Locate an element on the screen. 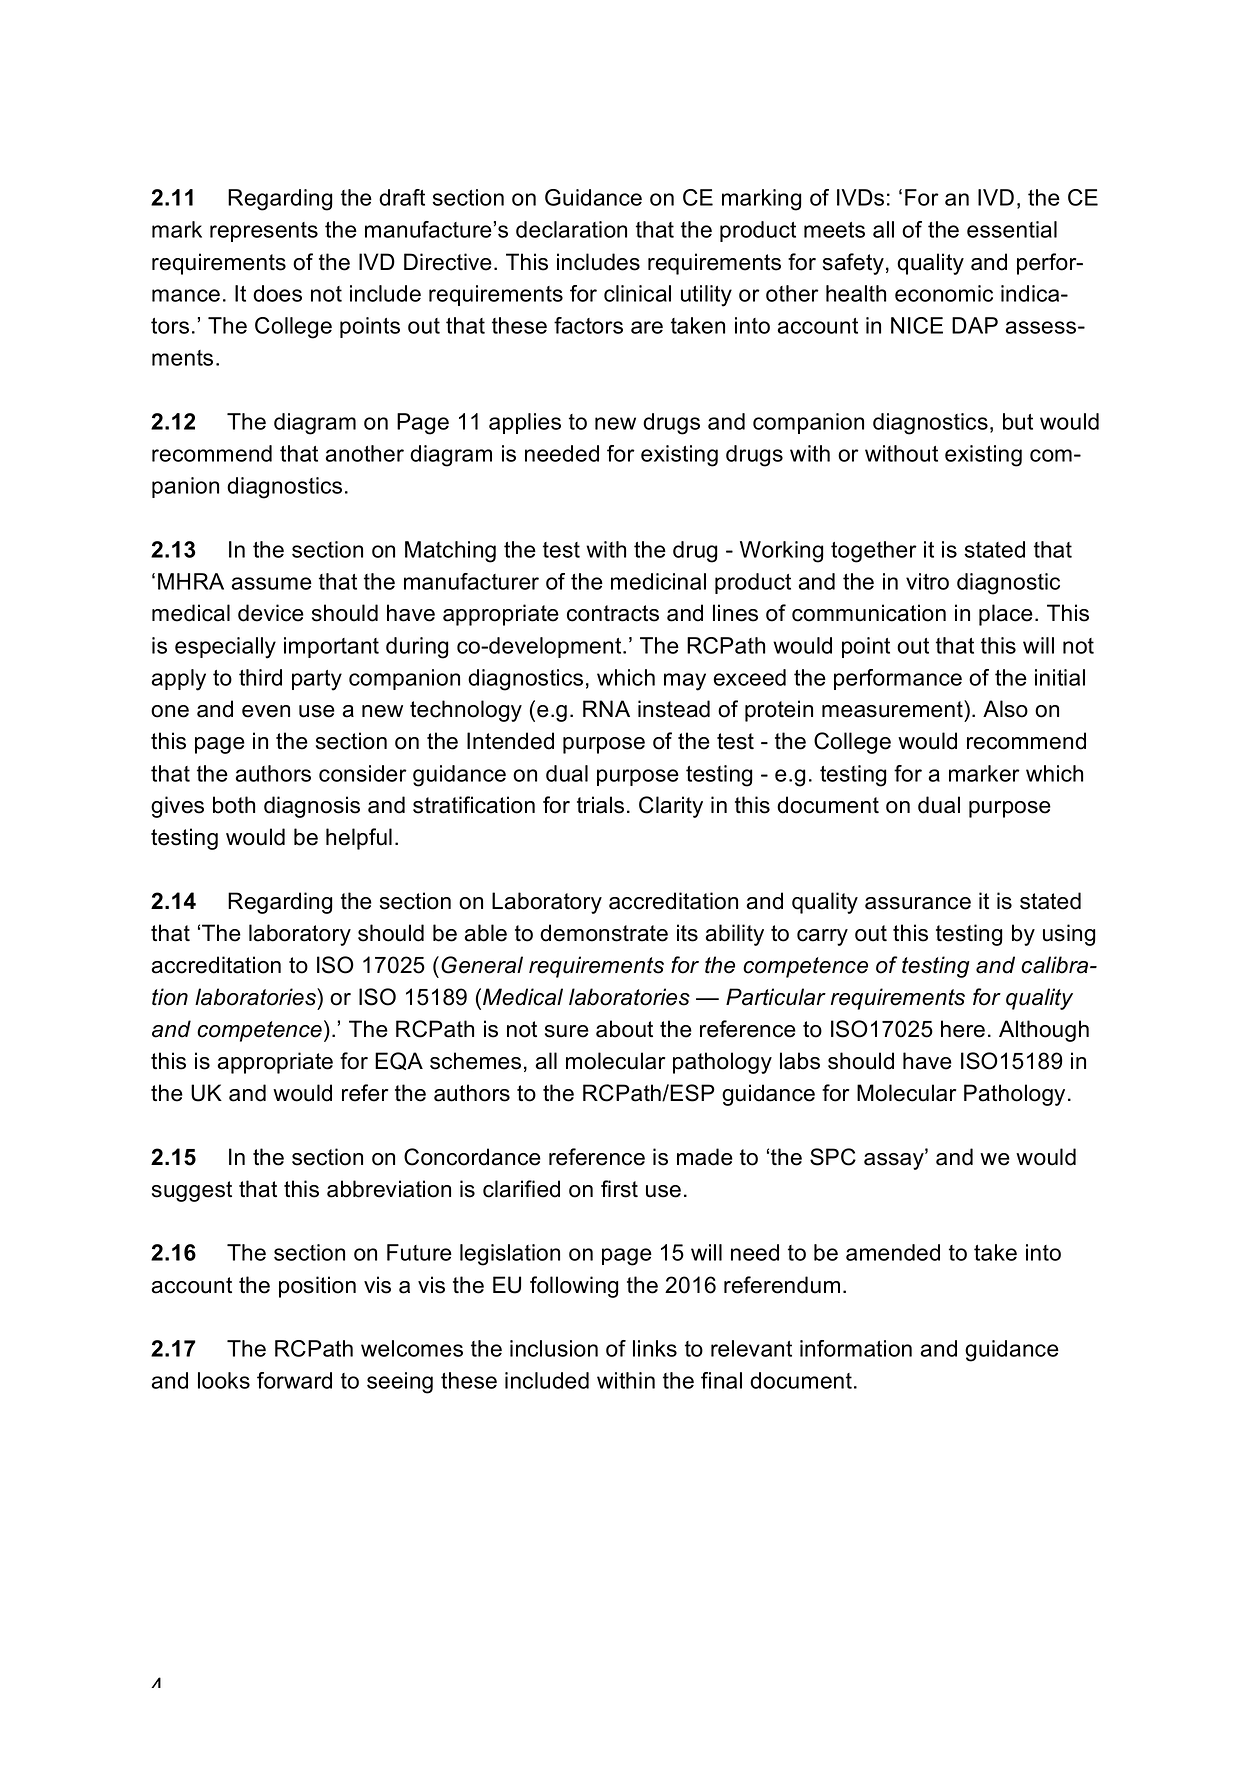 The height and width of the screenshot is (1773, 1254). here is located at coordinates (963, 1029).
